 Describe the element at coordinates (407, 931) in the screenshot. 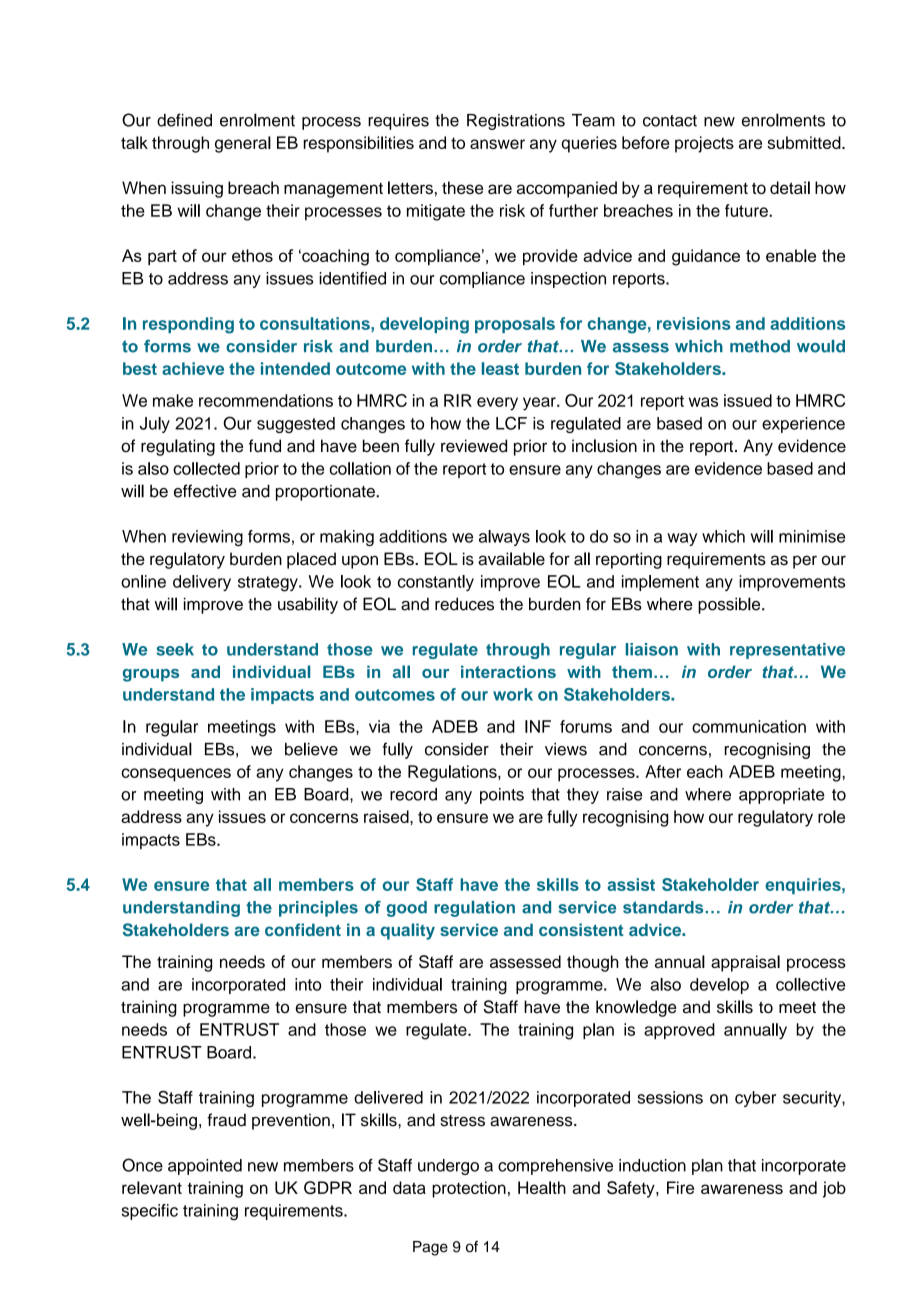

I see `quality` at that location.
